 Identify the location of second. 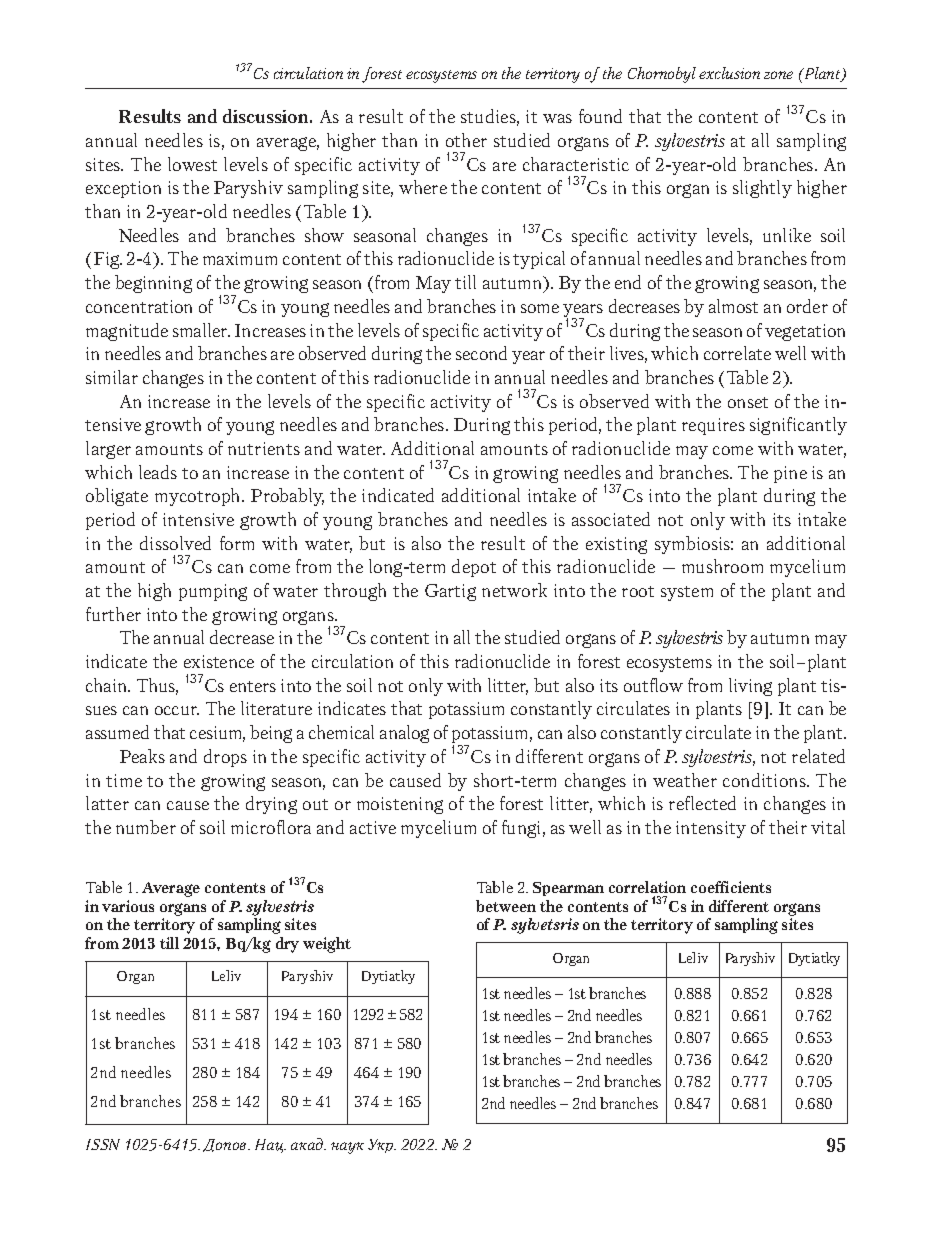
(481, 353).
